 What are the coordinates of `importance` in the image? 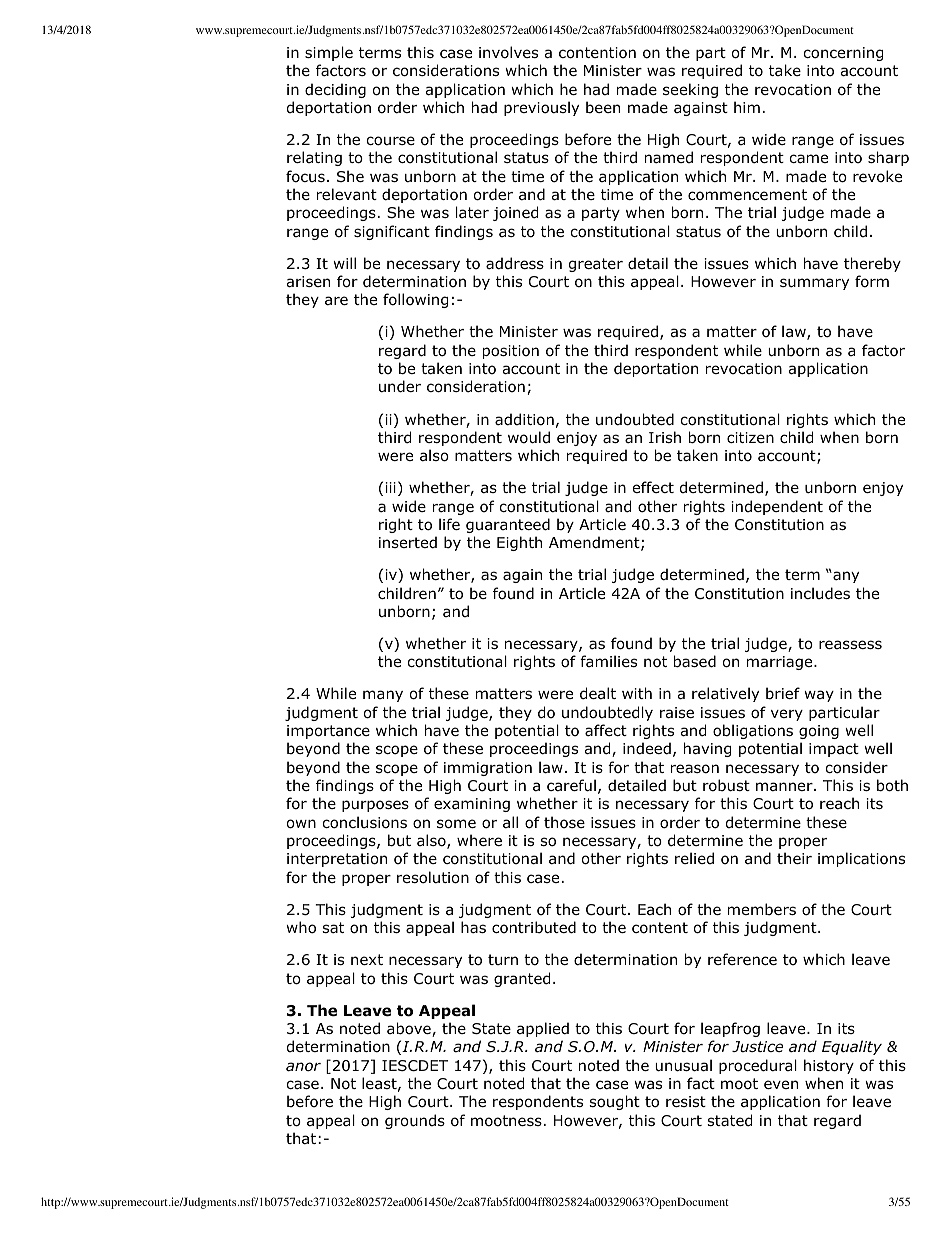 It's located at (328, 732).
